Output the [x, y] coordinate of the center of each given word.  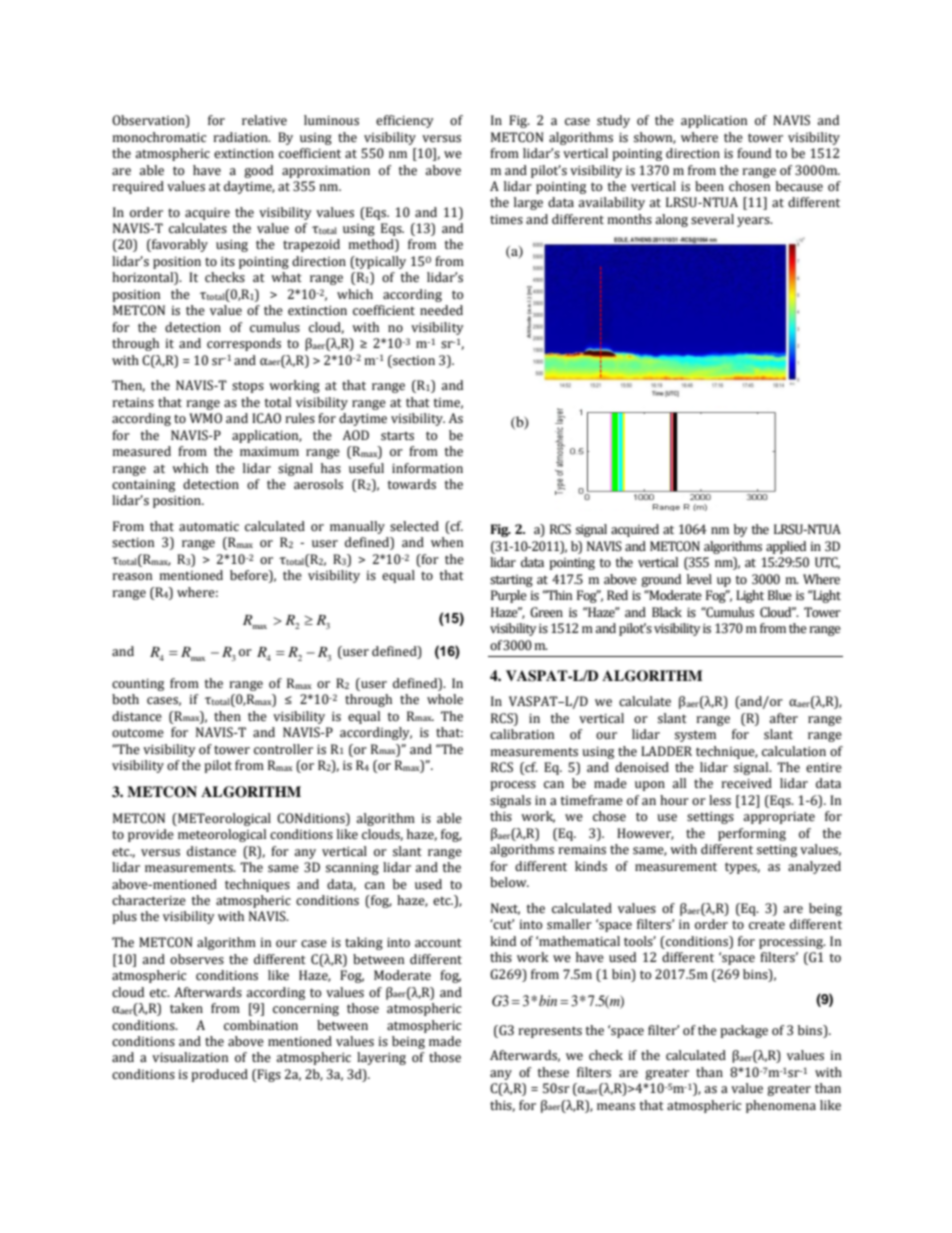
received [746, 783]
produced [219, 1075]
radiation [241, 137]
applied [786, 547]
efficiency [405, 121]
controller [283, 749]
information [427, 468]
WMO [205, 418]
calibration [522, 734]
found [754, 153]
